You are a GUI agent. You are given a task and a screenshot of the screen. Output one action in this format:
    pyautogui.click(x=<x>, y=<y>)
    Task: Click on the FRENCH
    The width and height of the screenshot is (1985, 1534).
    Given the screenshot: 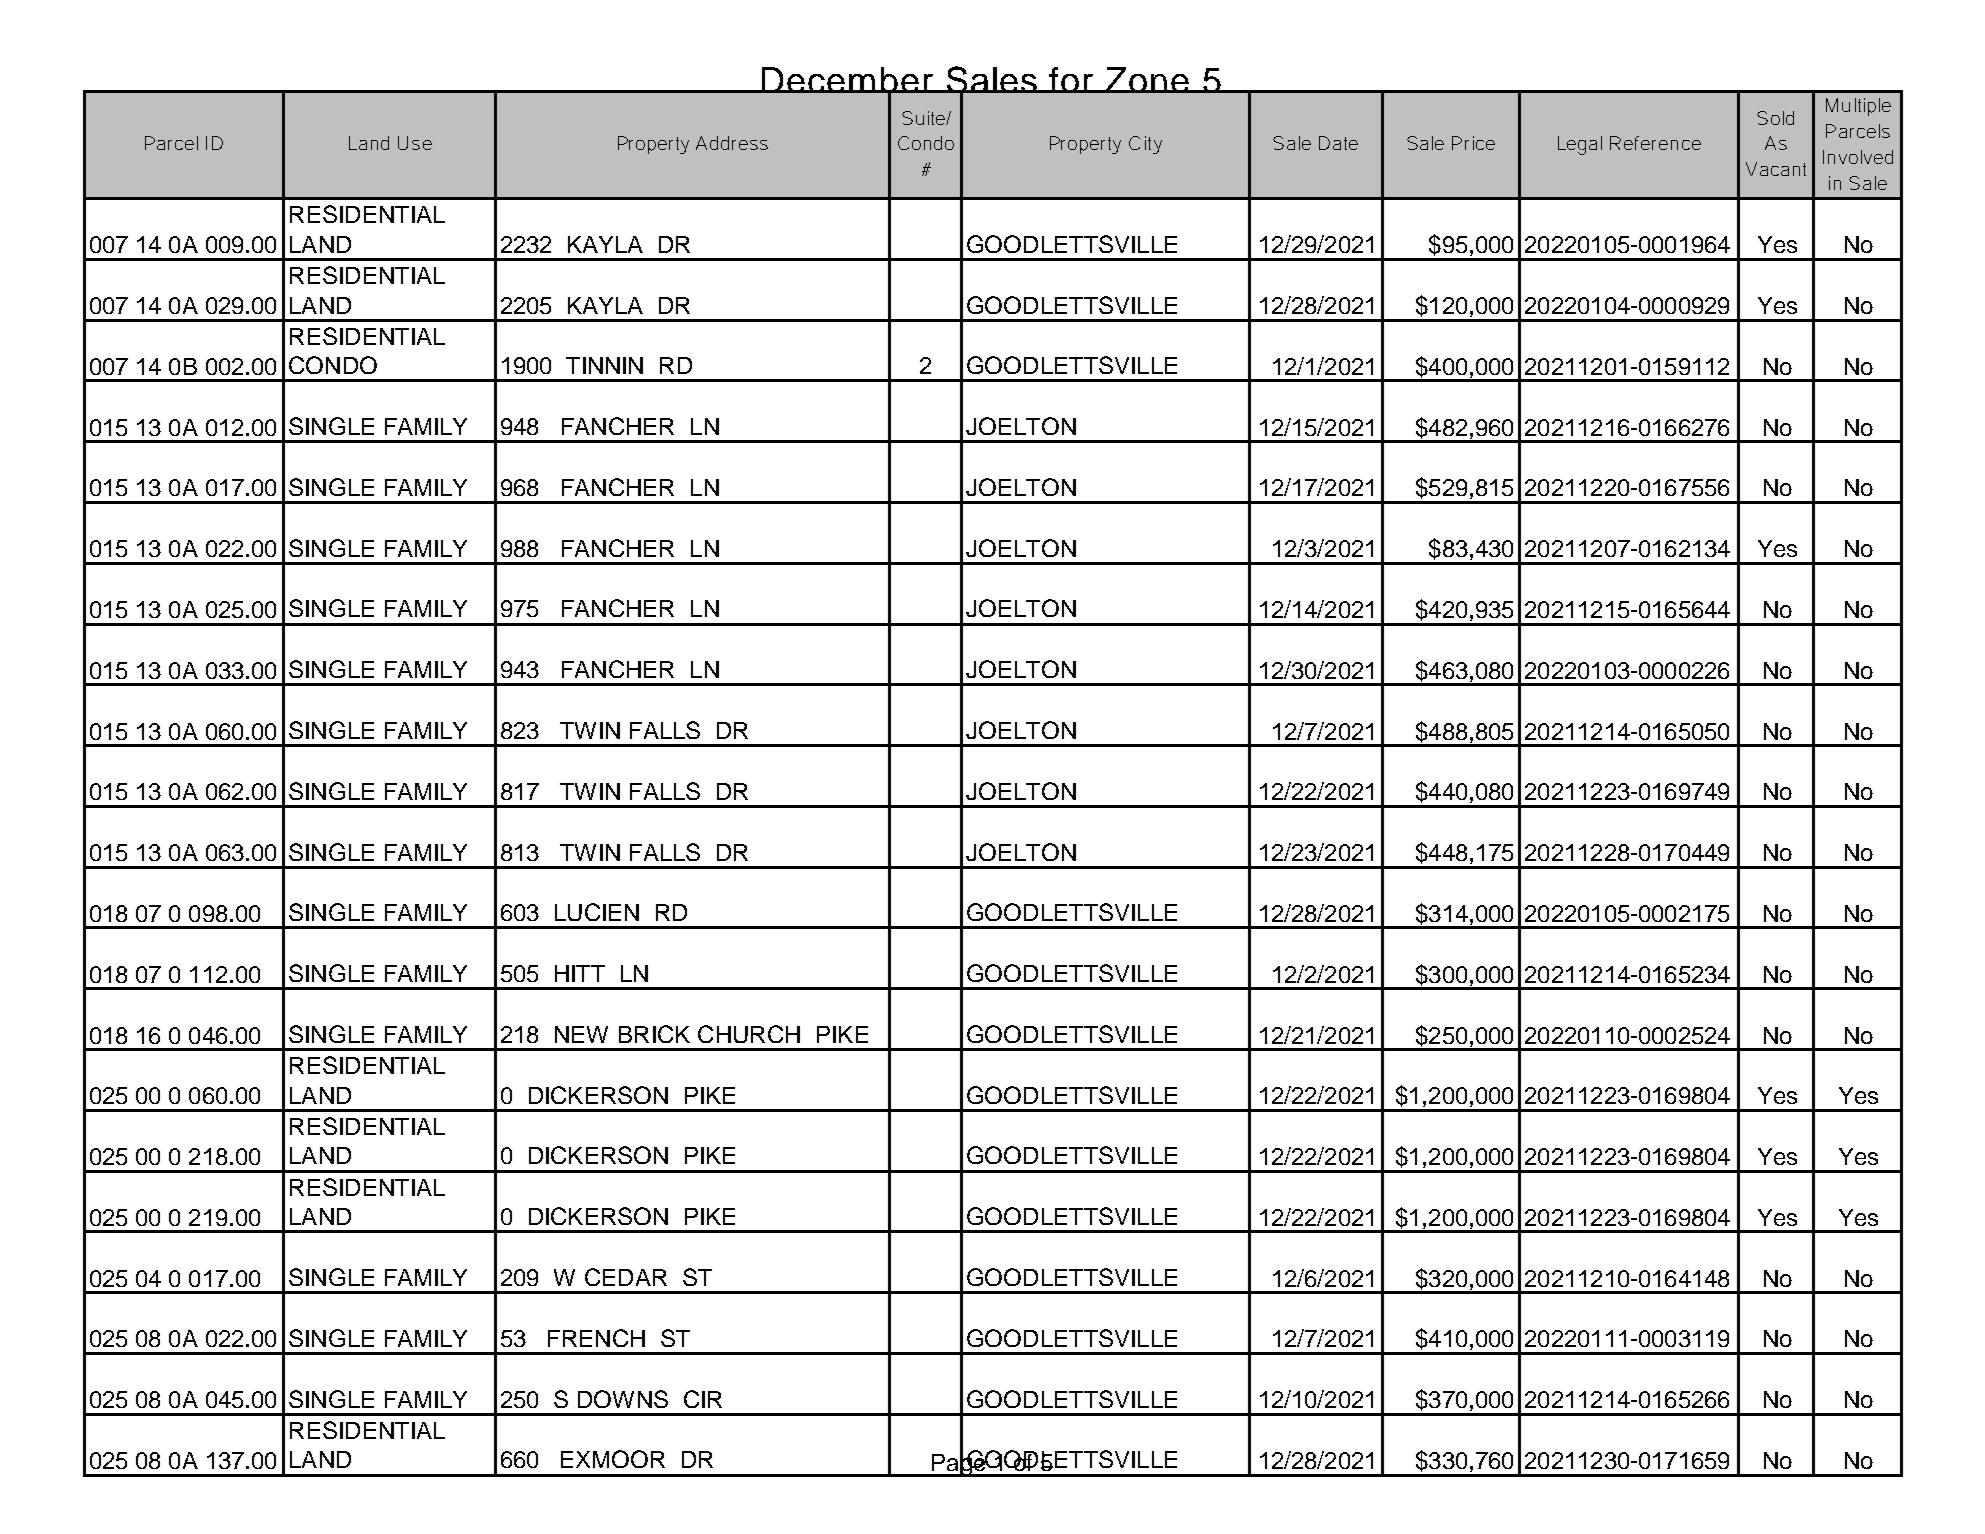 What is the action you would take?
    pyautogui.click(x=596, y=1338)
